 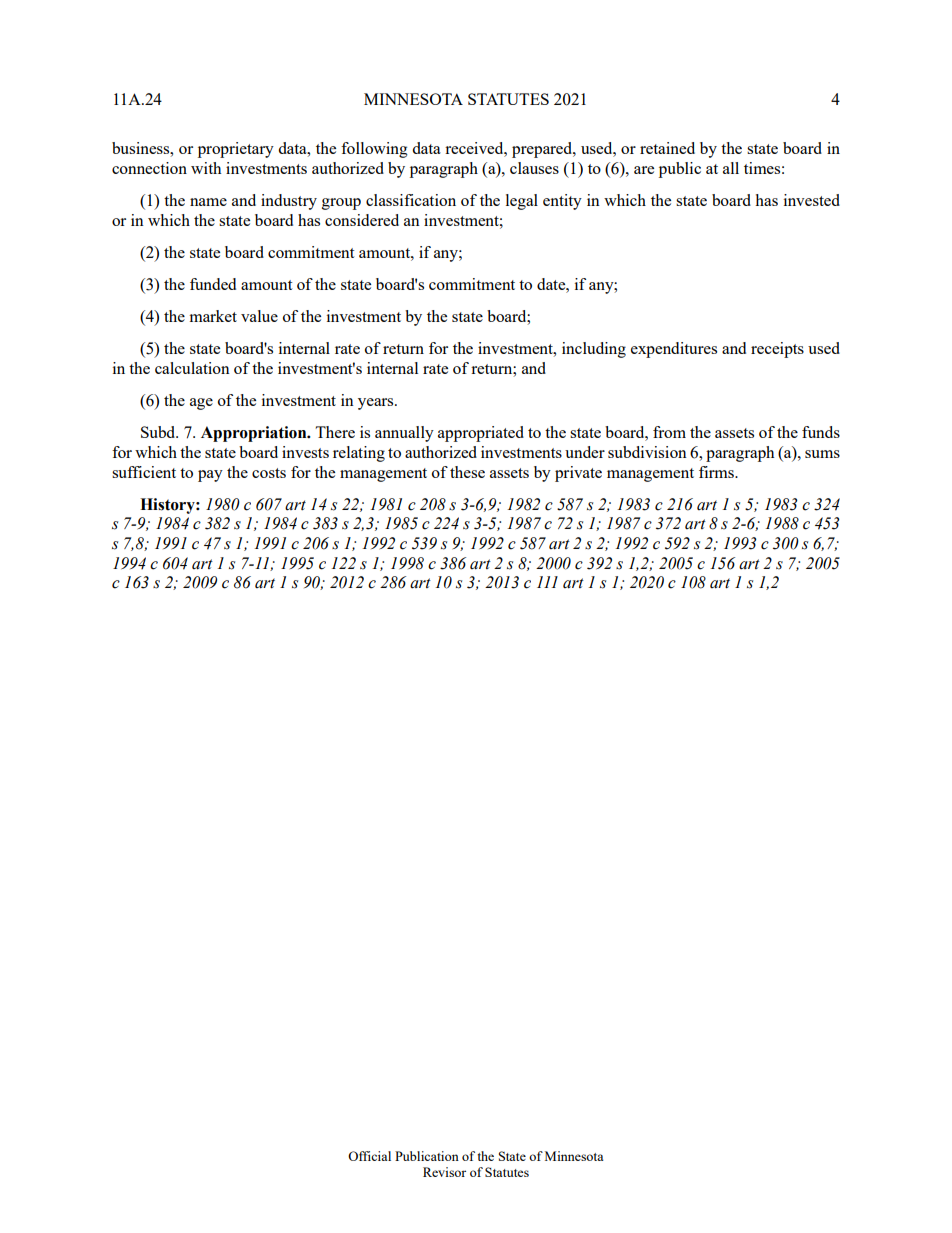 What do you see at coordinates (467, 472) in the screenshot?
I see `these` at bounding box center [467, 472].
